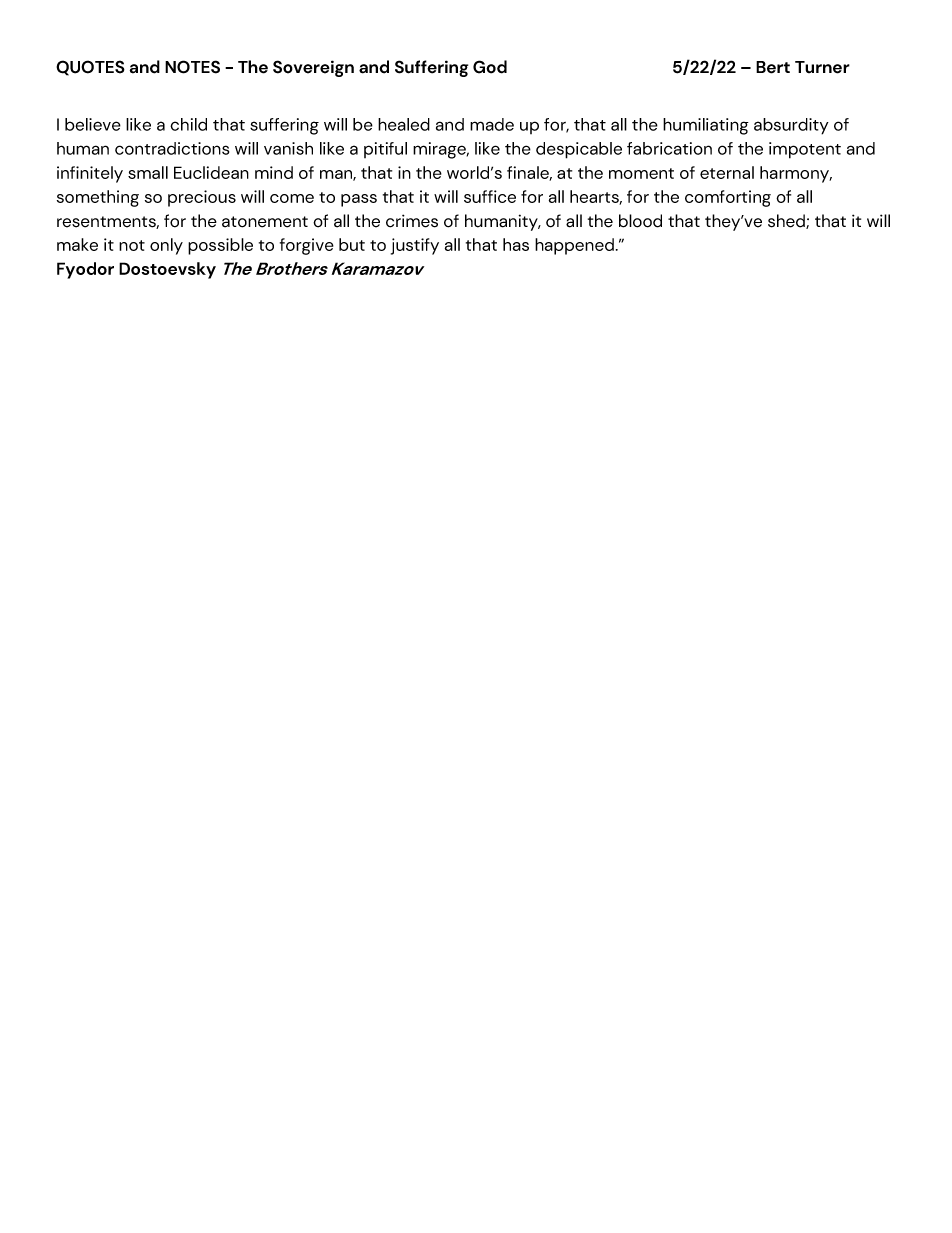 The width and height of the image is (952, 1233). What do you see at coordinates (415, 246) in the image?
I see `justify` at bounding box center [415, 246].
